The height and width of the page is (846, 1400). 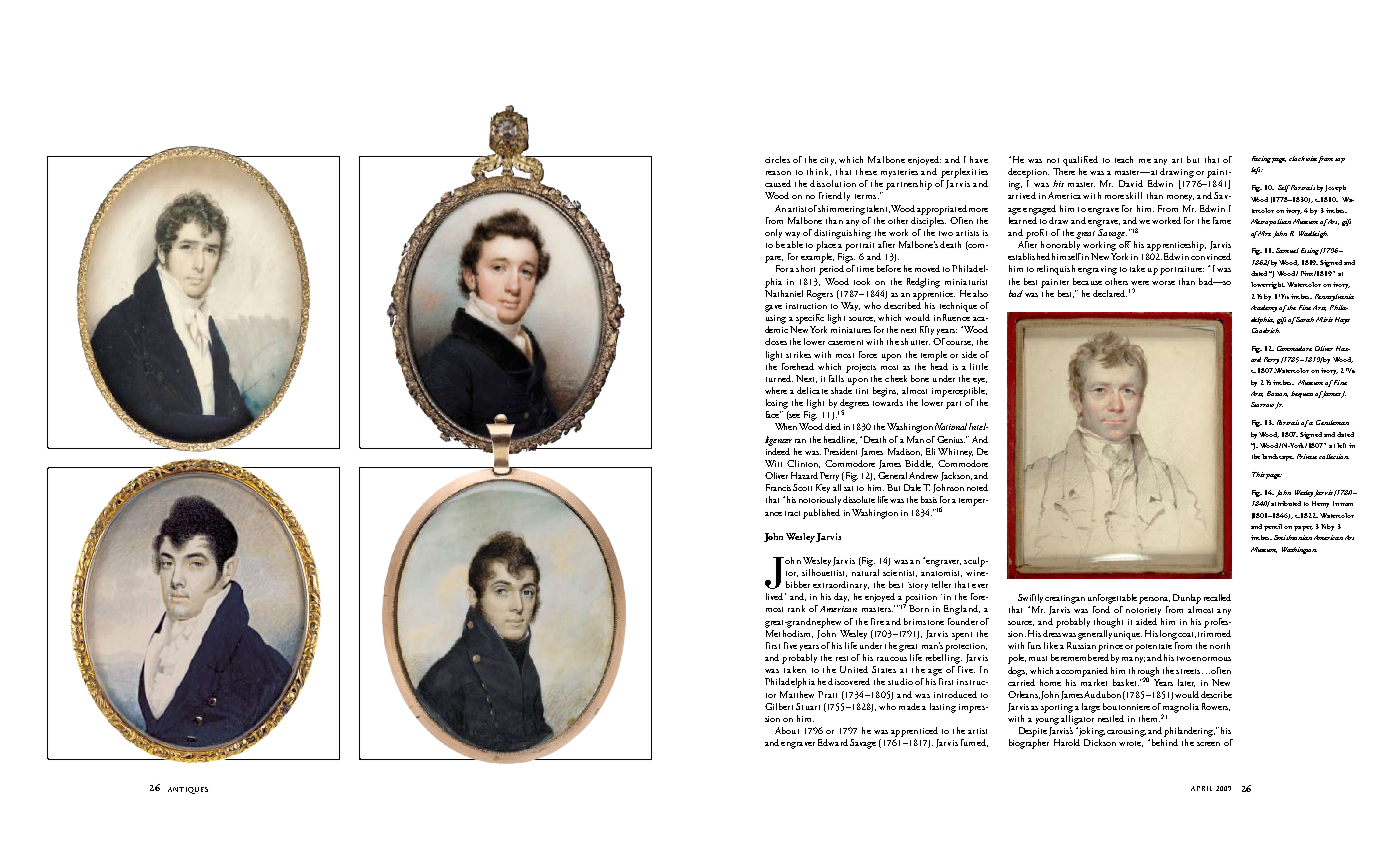 I want to click on Harold, so click(x=1067, y=742).
